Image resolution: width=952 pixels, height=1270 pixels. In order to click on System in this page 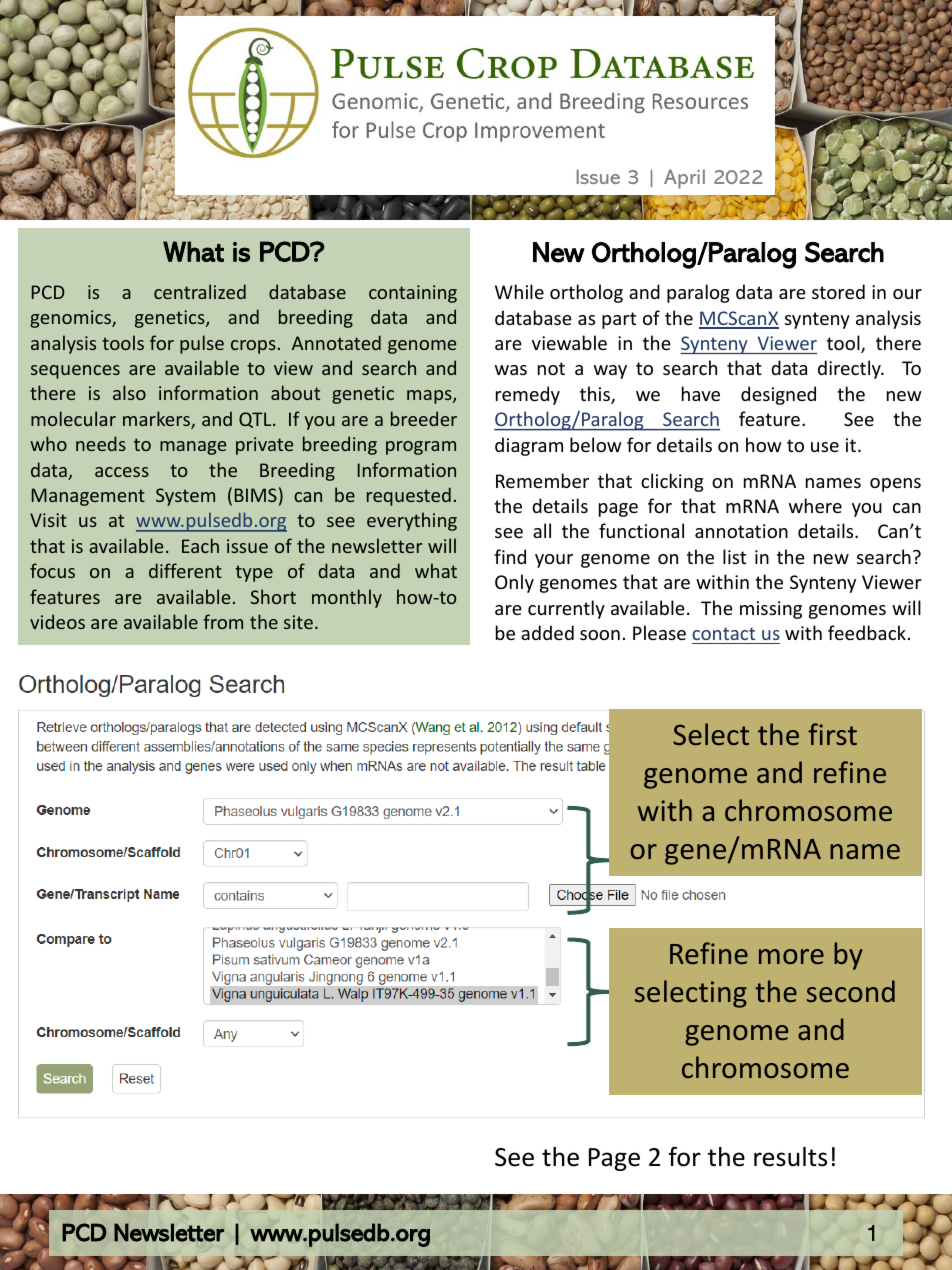, I will do `click(185, 497)`.
